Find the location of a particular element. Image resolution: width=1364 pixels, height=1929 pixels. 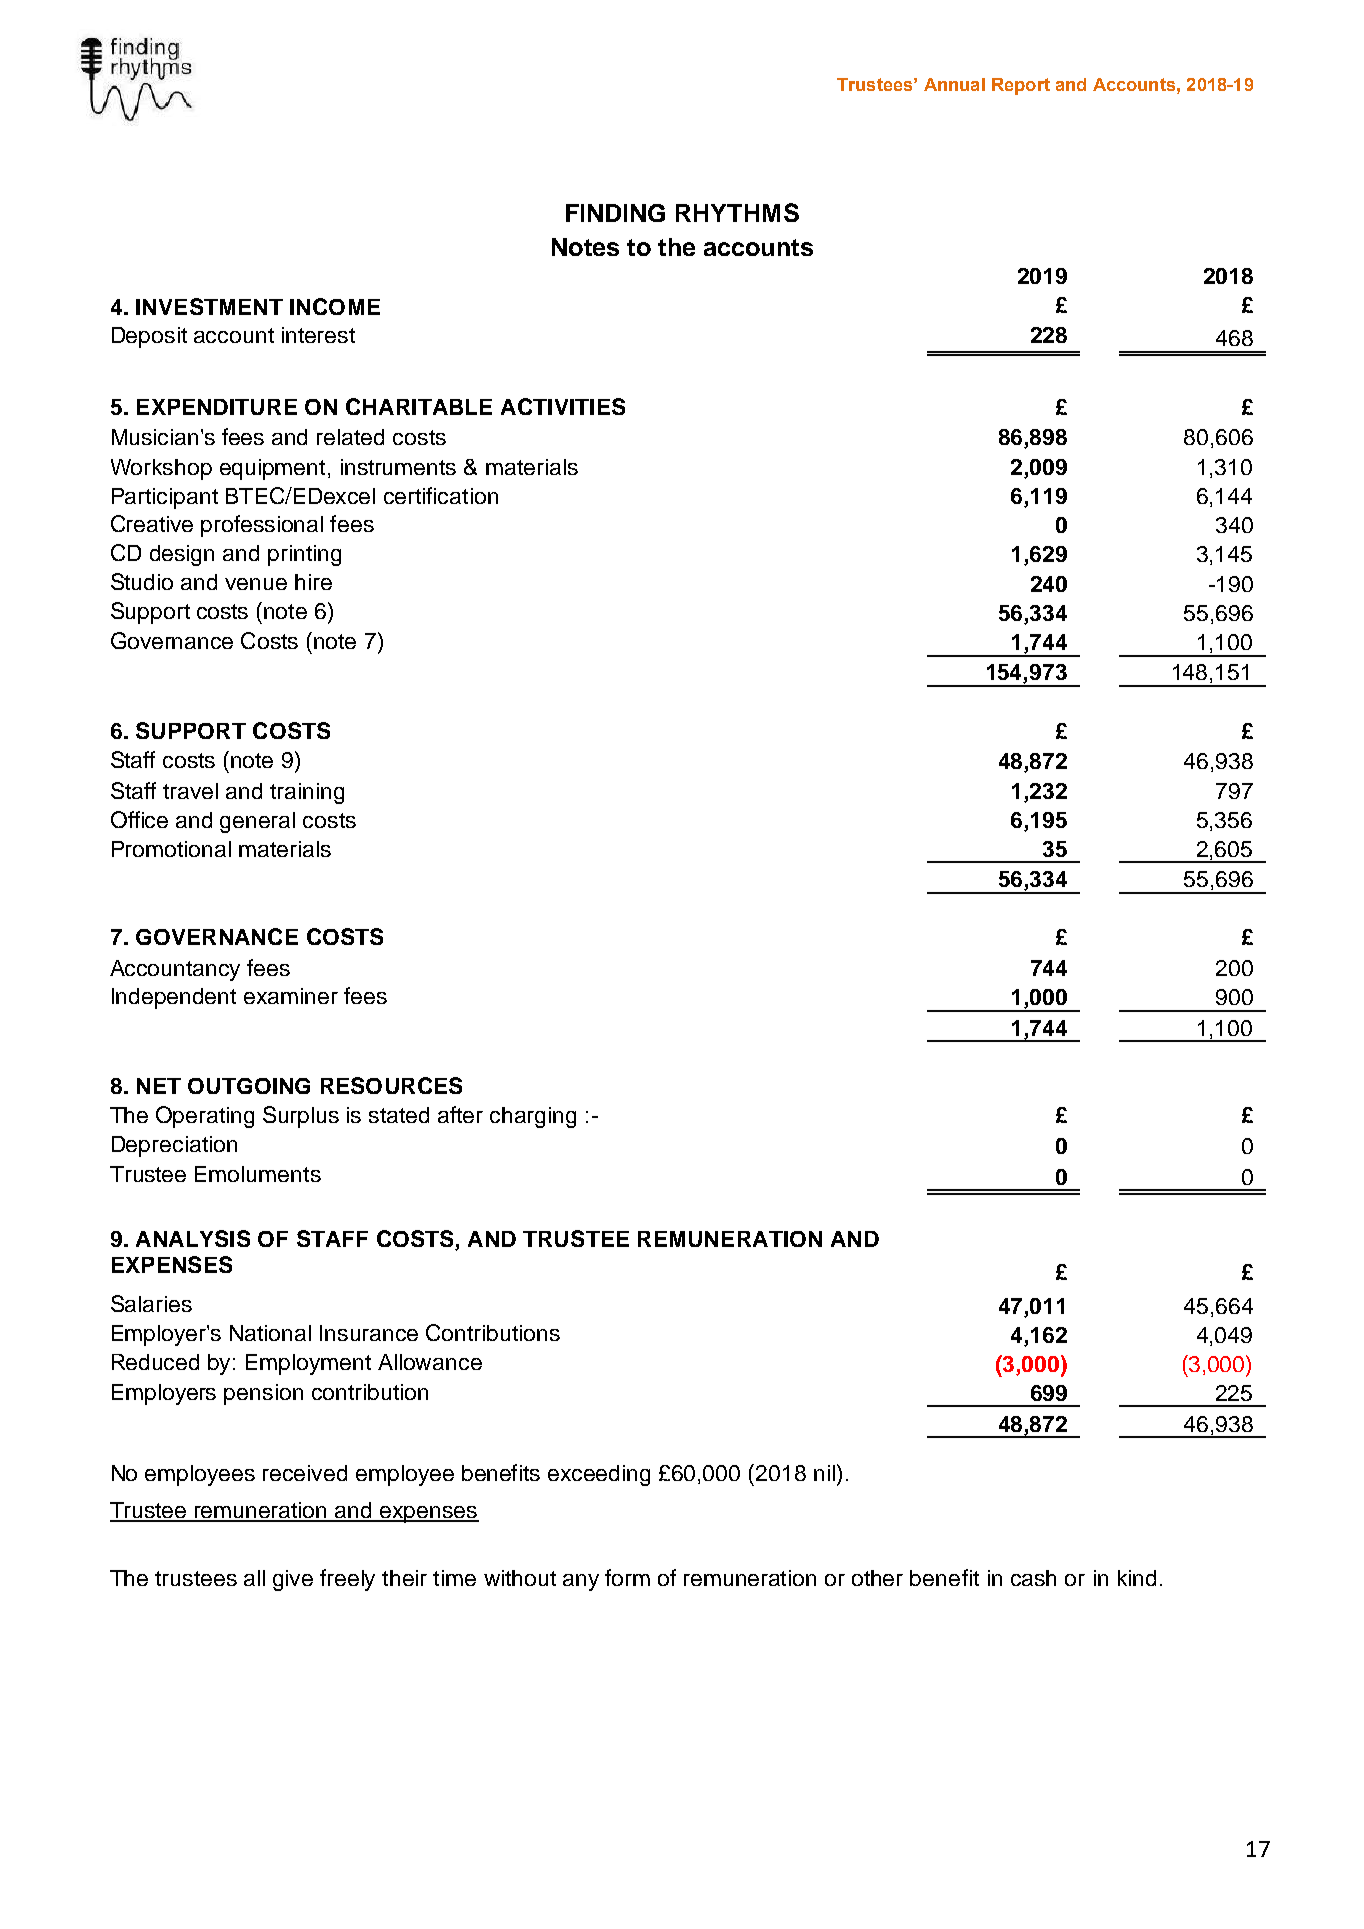

give is located at coordinates (293, 1580).
